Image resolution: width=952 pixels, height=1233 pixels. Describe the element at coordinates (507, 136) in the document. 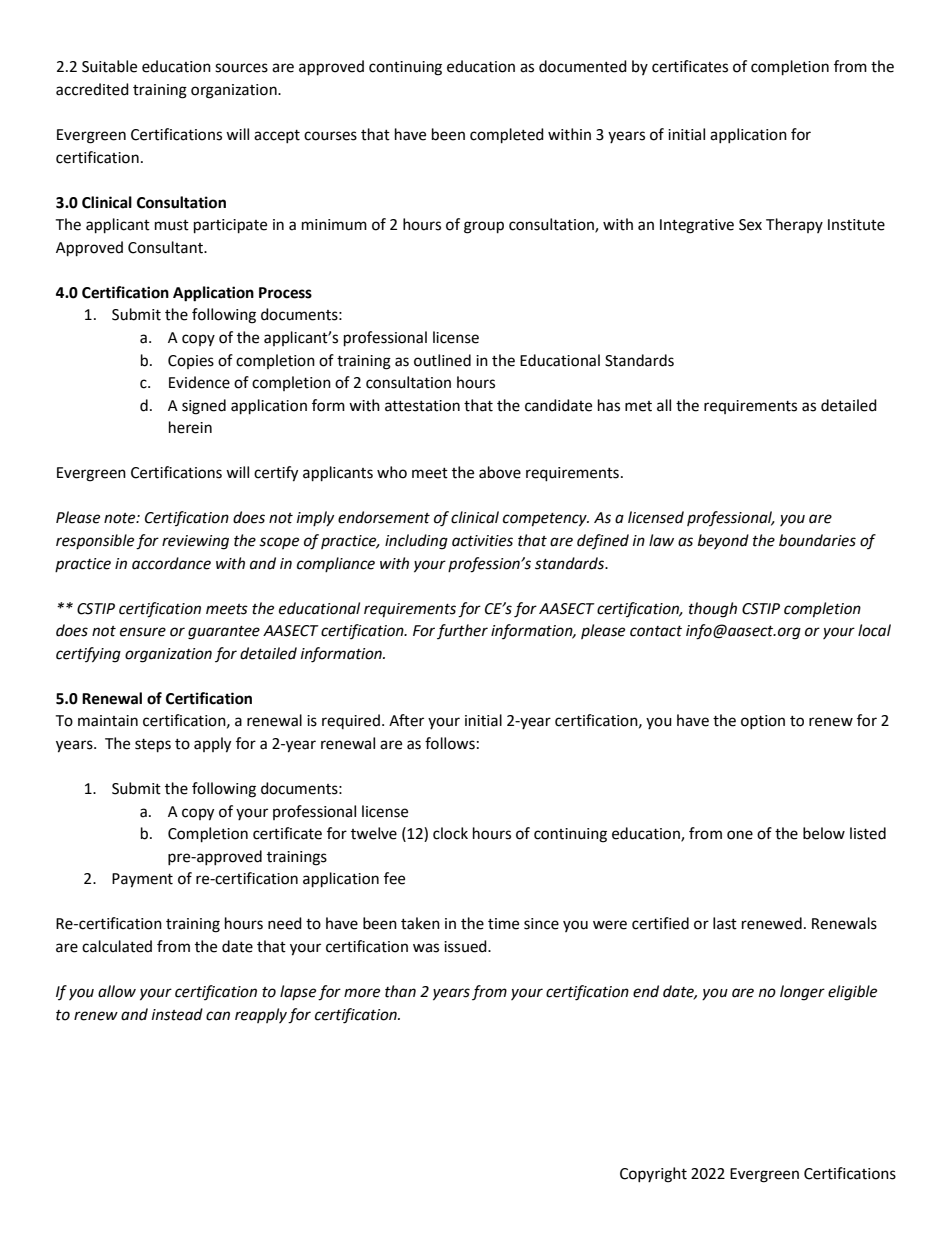

I see `completed` at that location.
